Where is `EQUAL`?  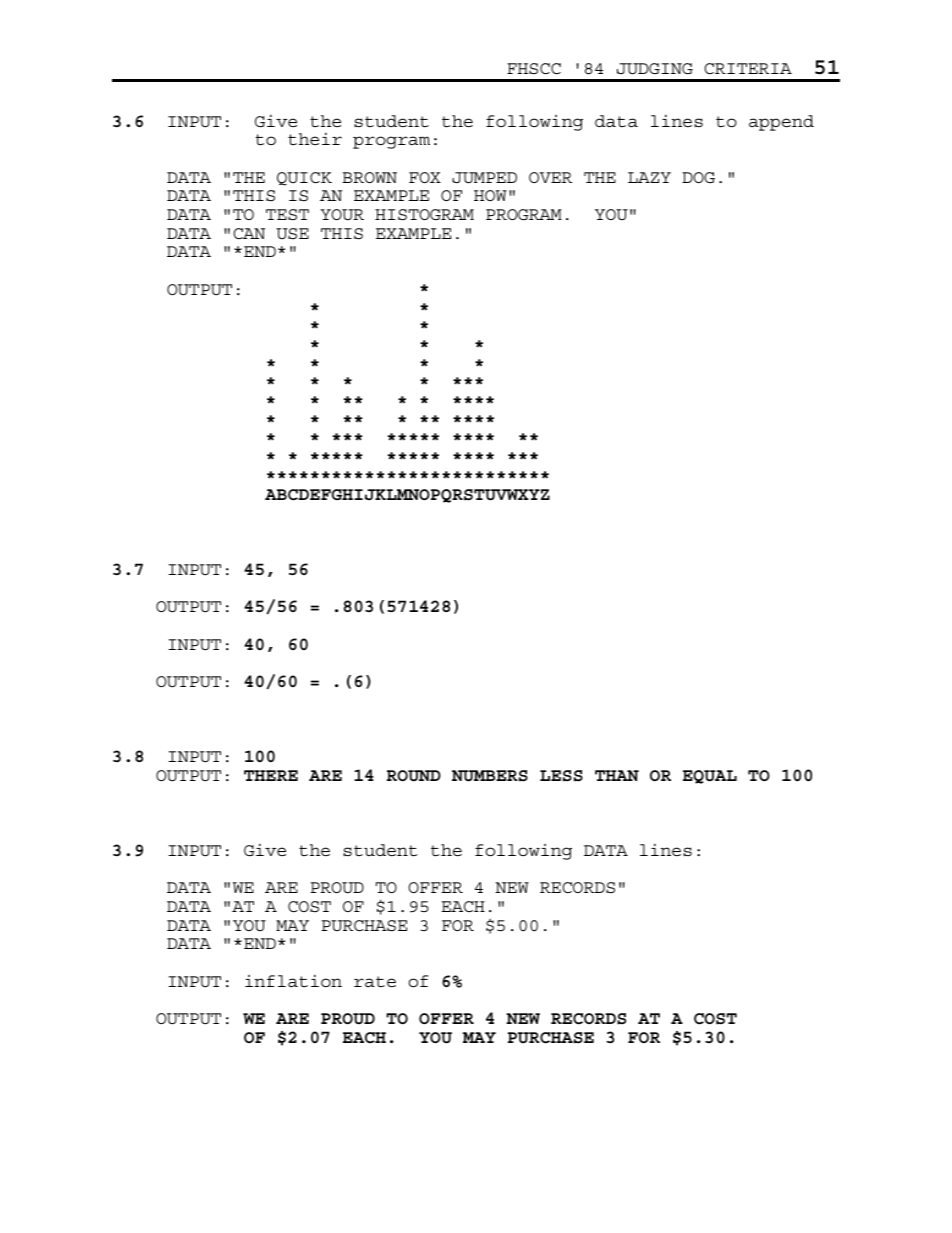 EQUAL is located at coordinates (710, 777).
